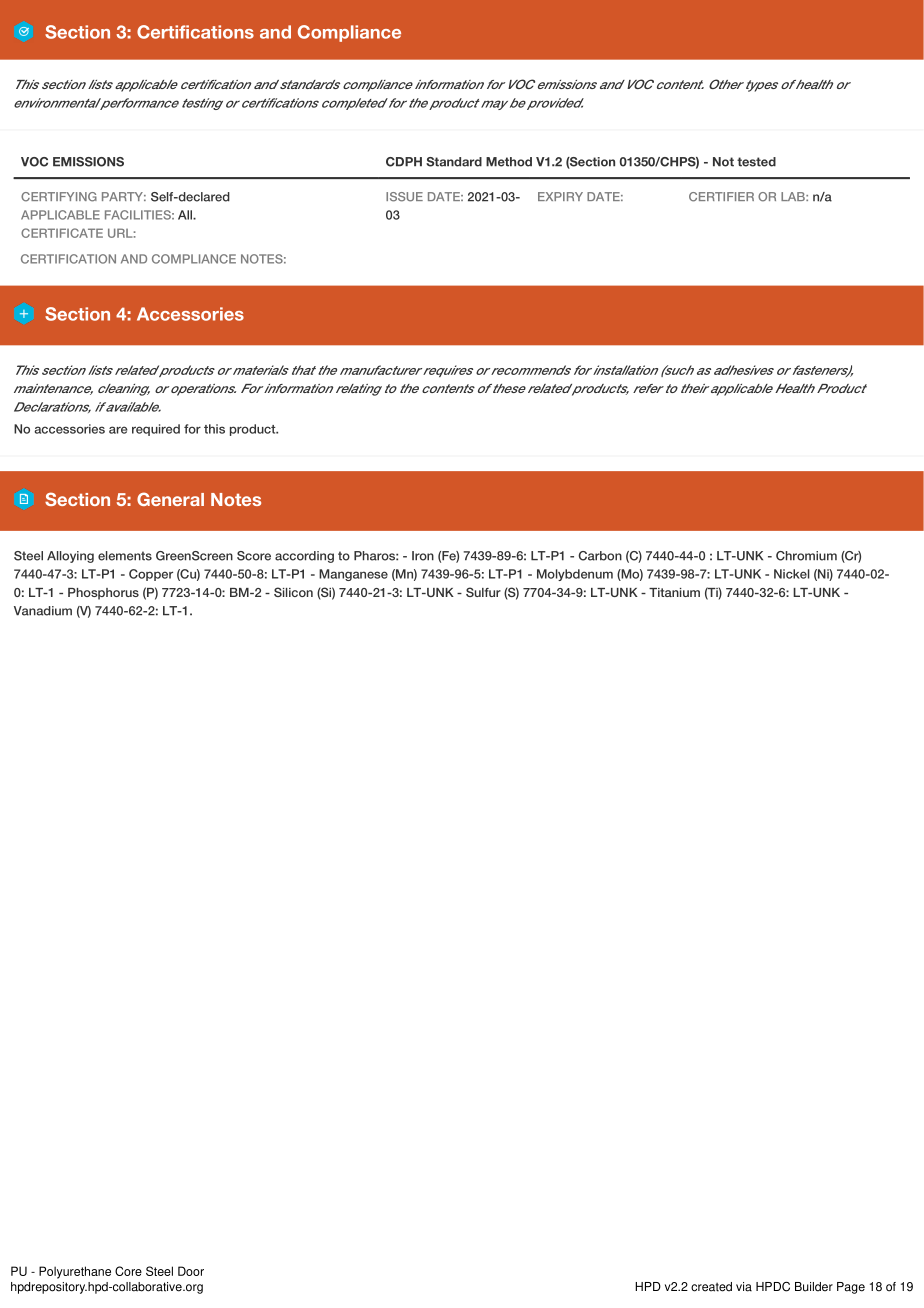 This image has height=1308, width=924. What do you see at coordinates (721, 197) in the image?
I see `CERTIFIER` at bounding box center [721, 197].
